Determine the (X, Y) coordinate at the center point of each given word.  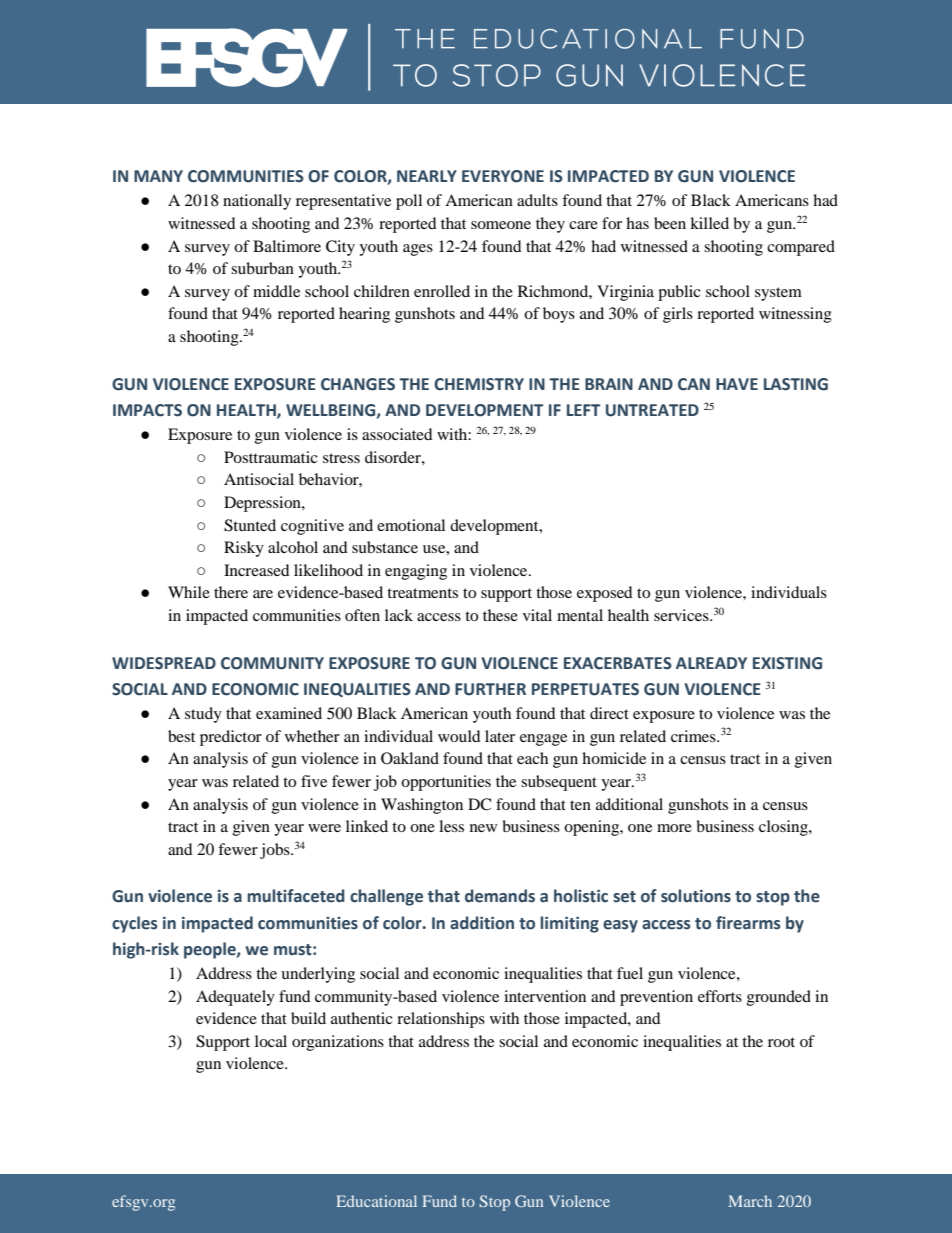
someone (501, 225)
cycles (135, 924)
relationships (441, 1020)
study (203, 715)
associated (397, 434)
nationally (257, 202)
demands (500, 896)
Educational (376, 1201)
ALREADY (711, 663)
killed (709, 223)
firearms (748, 923)
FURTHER (490, 689)
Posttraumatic (271, 457)
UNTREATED (652, 410)
